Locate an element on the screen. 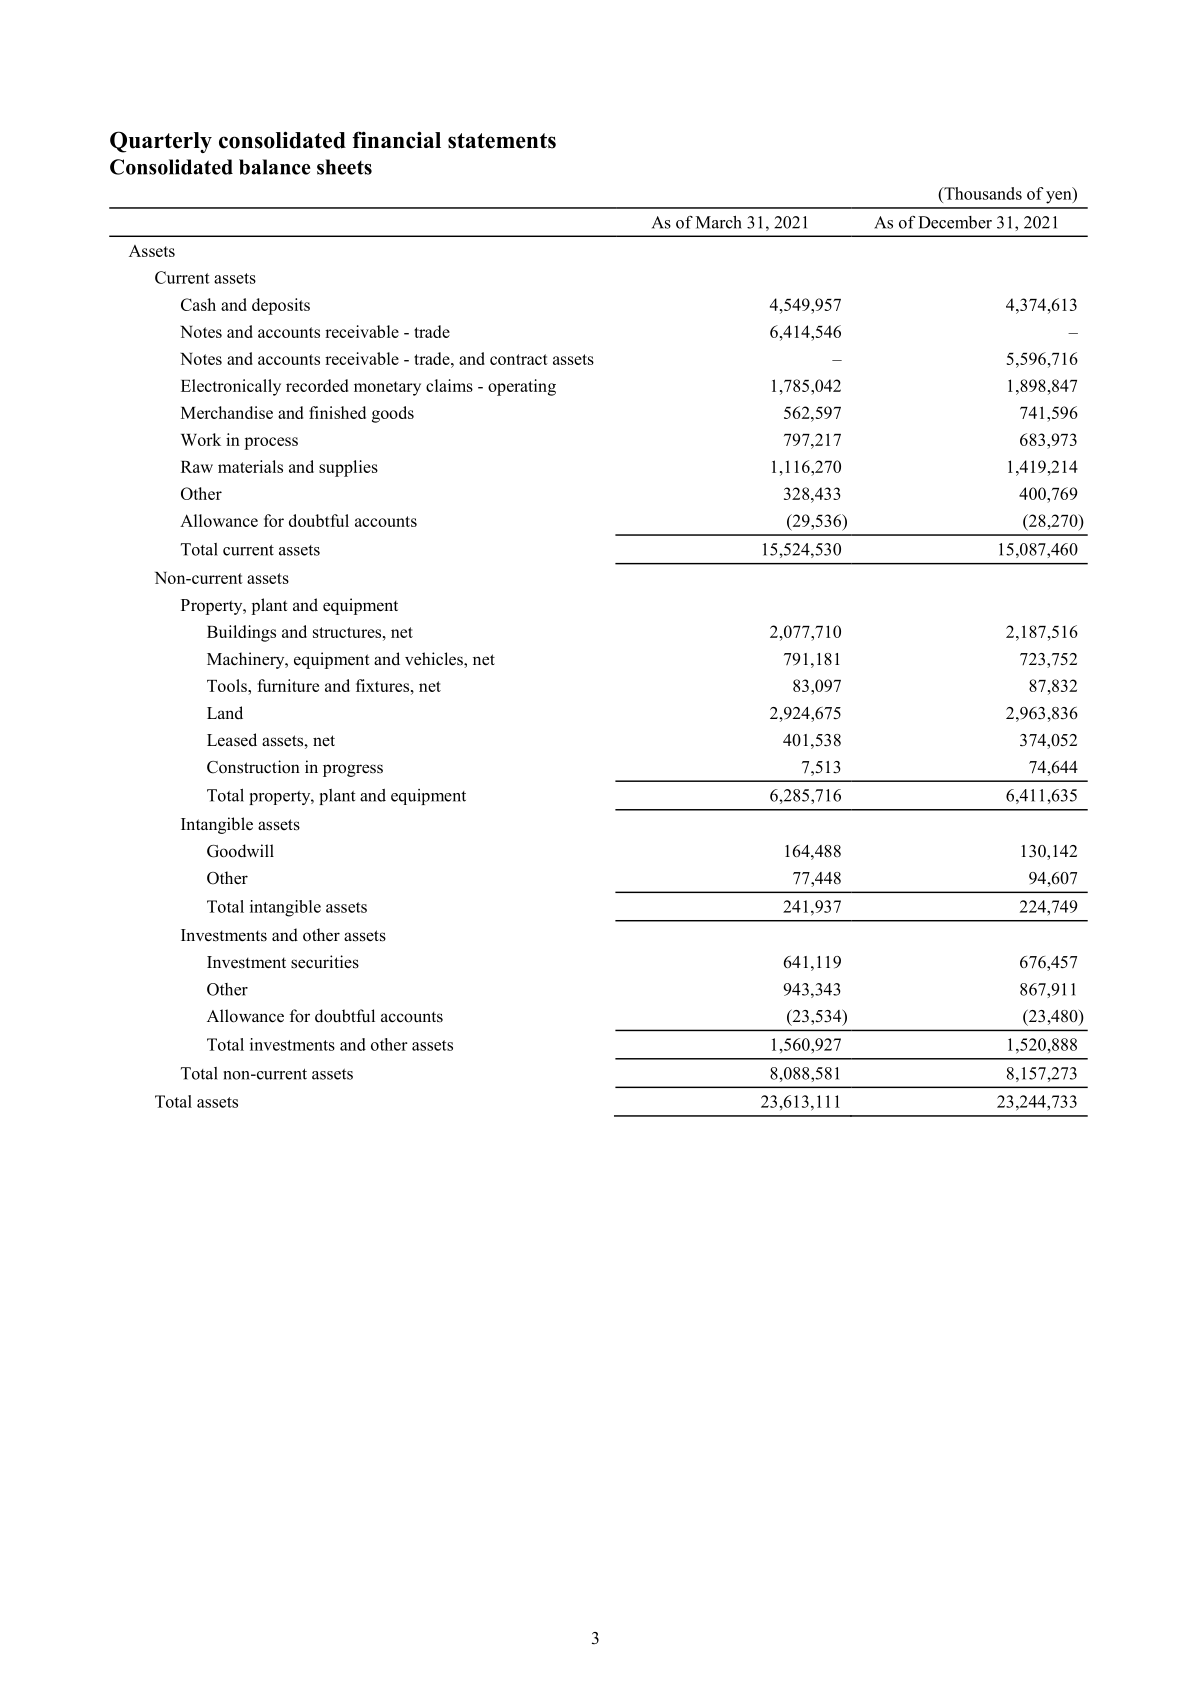 This screenshot has height=1685, width=1191. operating is located at coordinates (522, 387).
